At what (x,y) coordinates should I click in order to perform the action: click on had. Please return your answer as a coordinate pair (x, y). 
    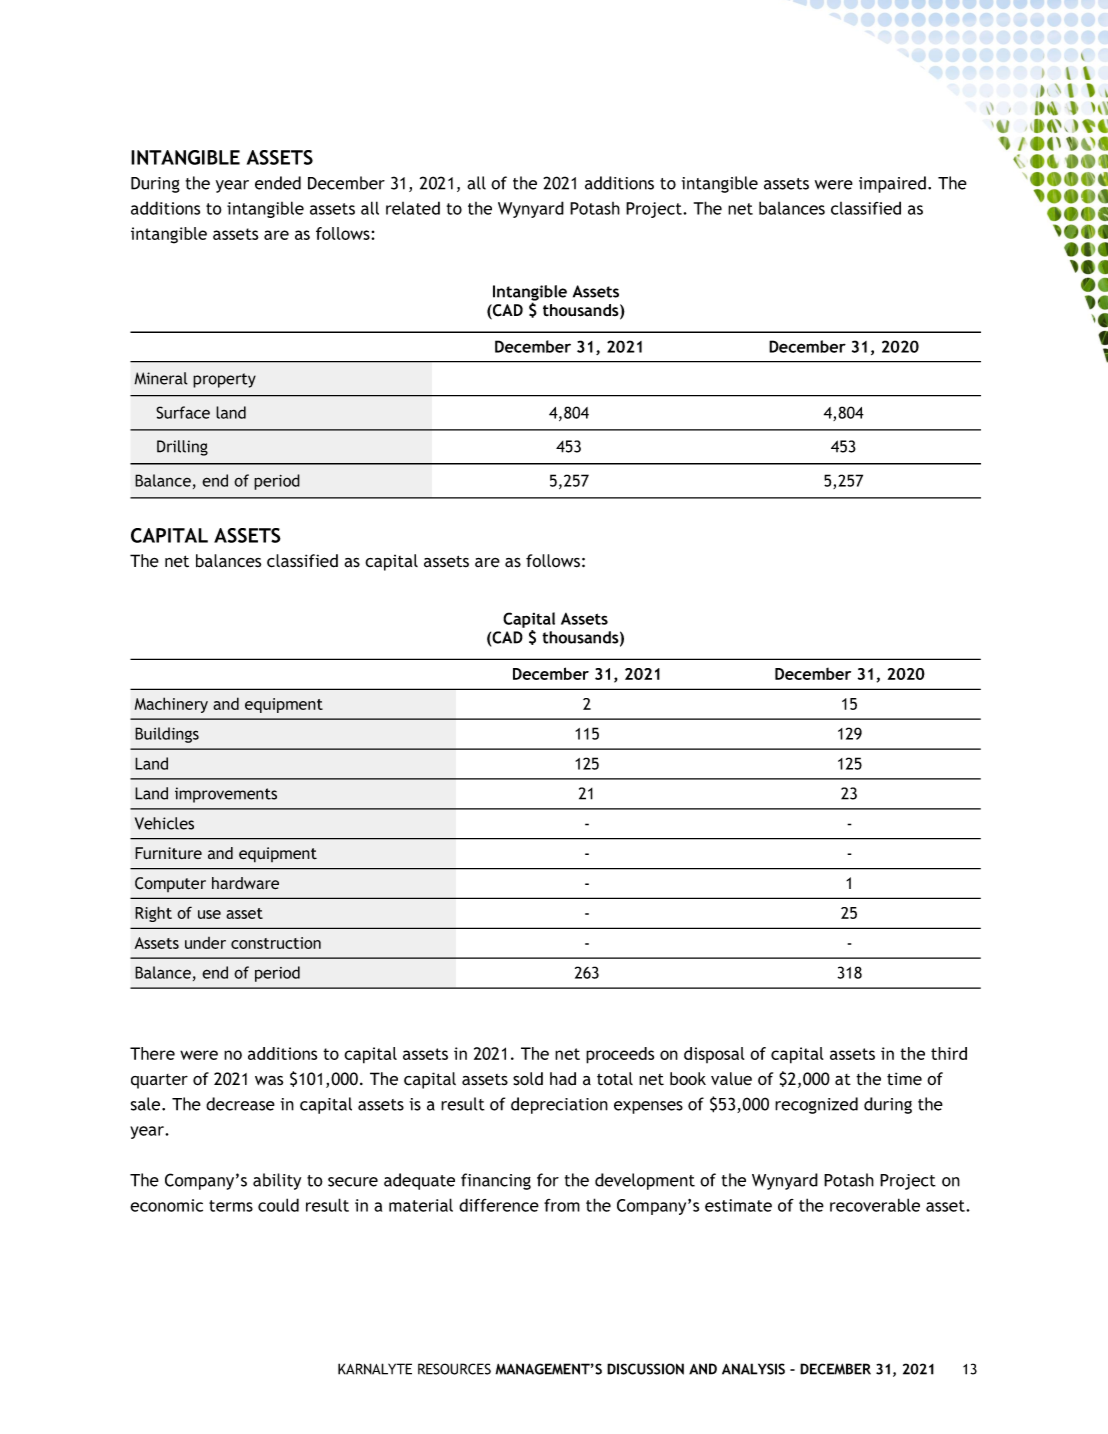
    Looking at the image, I should click on (563, 1078).
